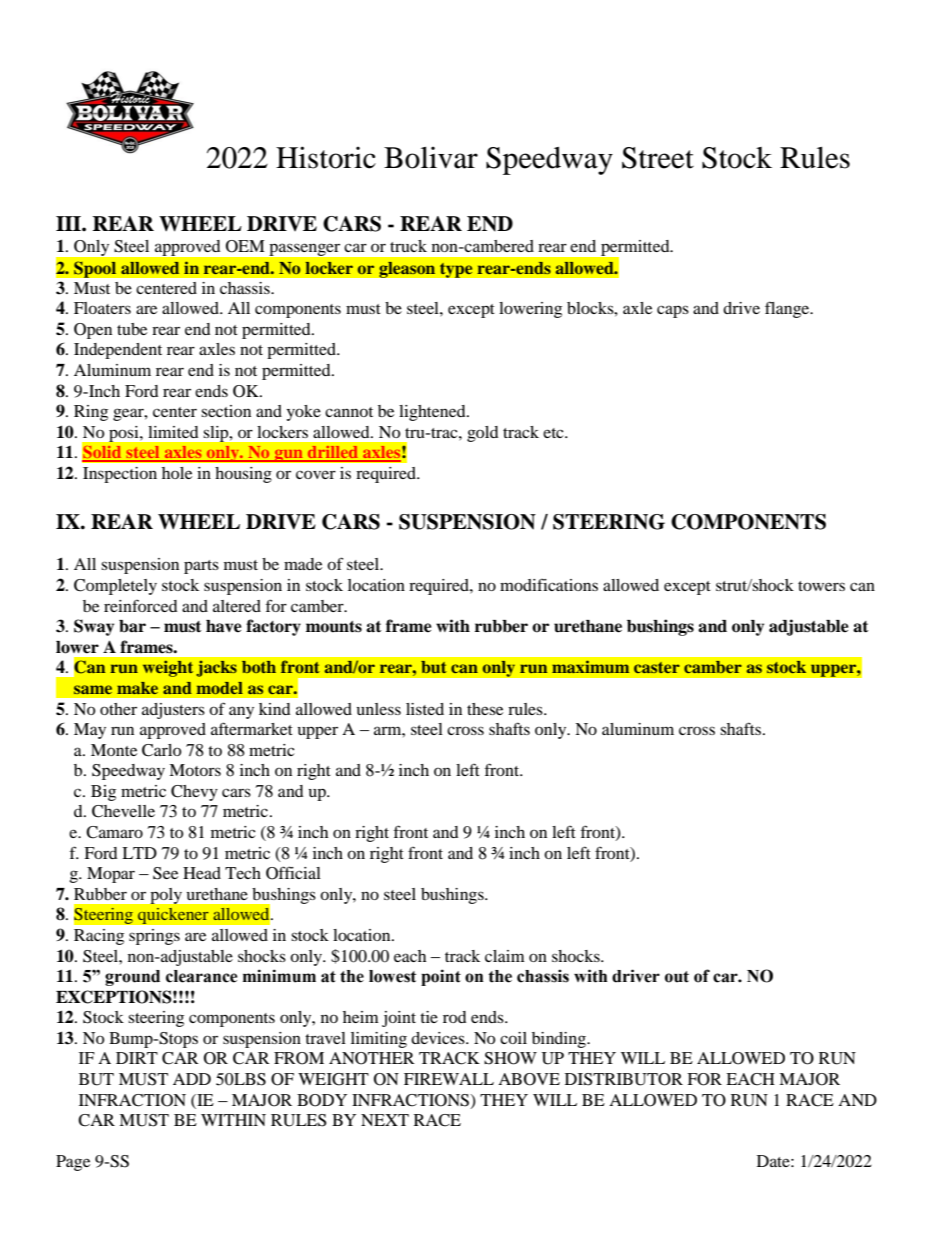 The image size is (952, 1233). Describe the element at coordinates (425, 709) in the screenshot. I see `listed` at that location.
